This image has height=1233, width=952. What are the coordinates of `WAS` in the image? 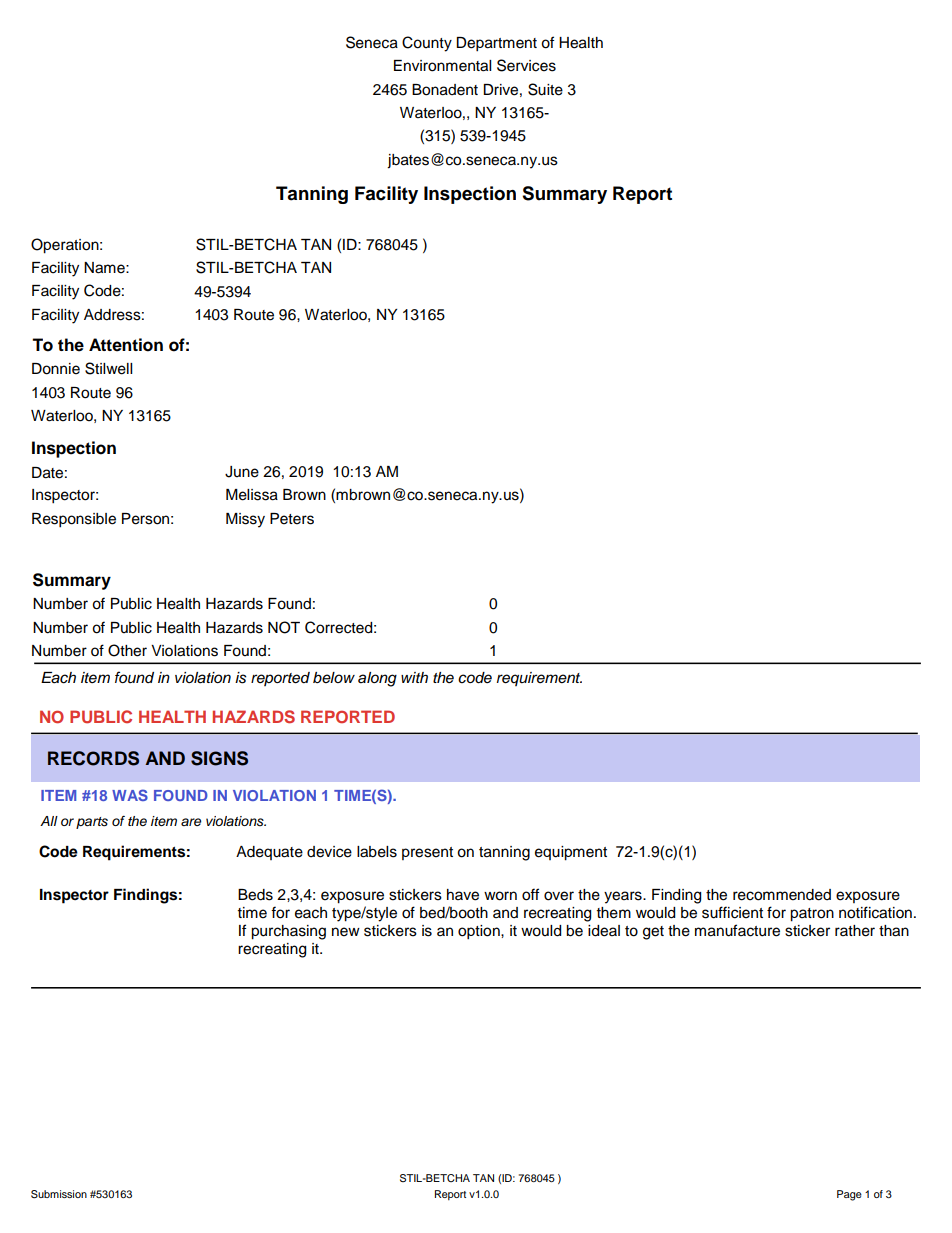 It's located at (130, 795).
